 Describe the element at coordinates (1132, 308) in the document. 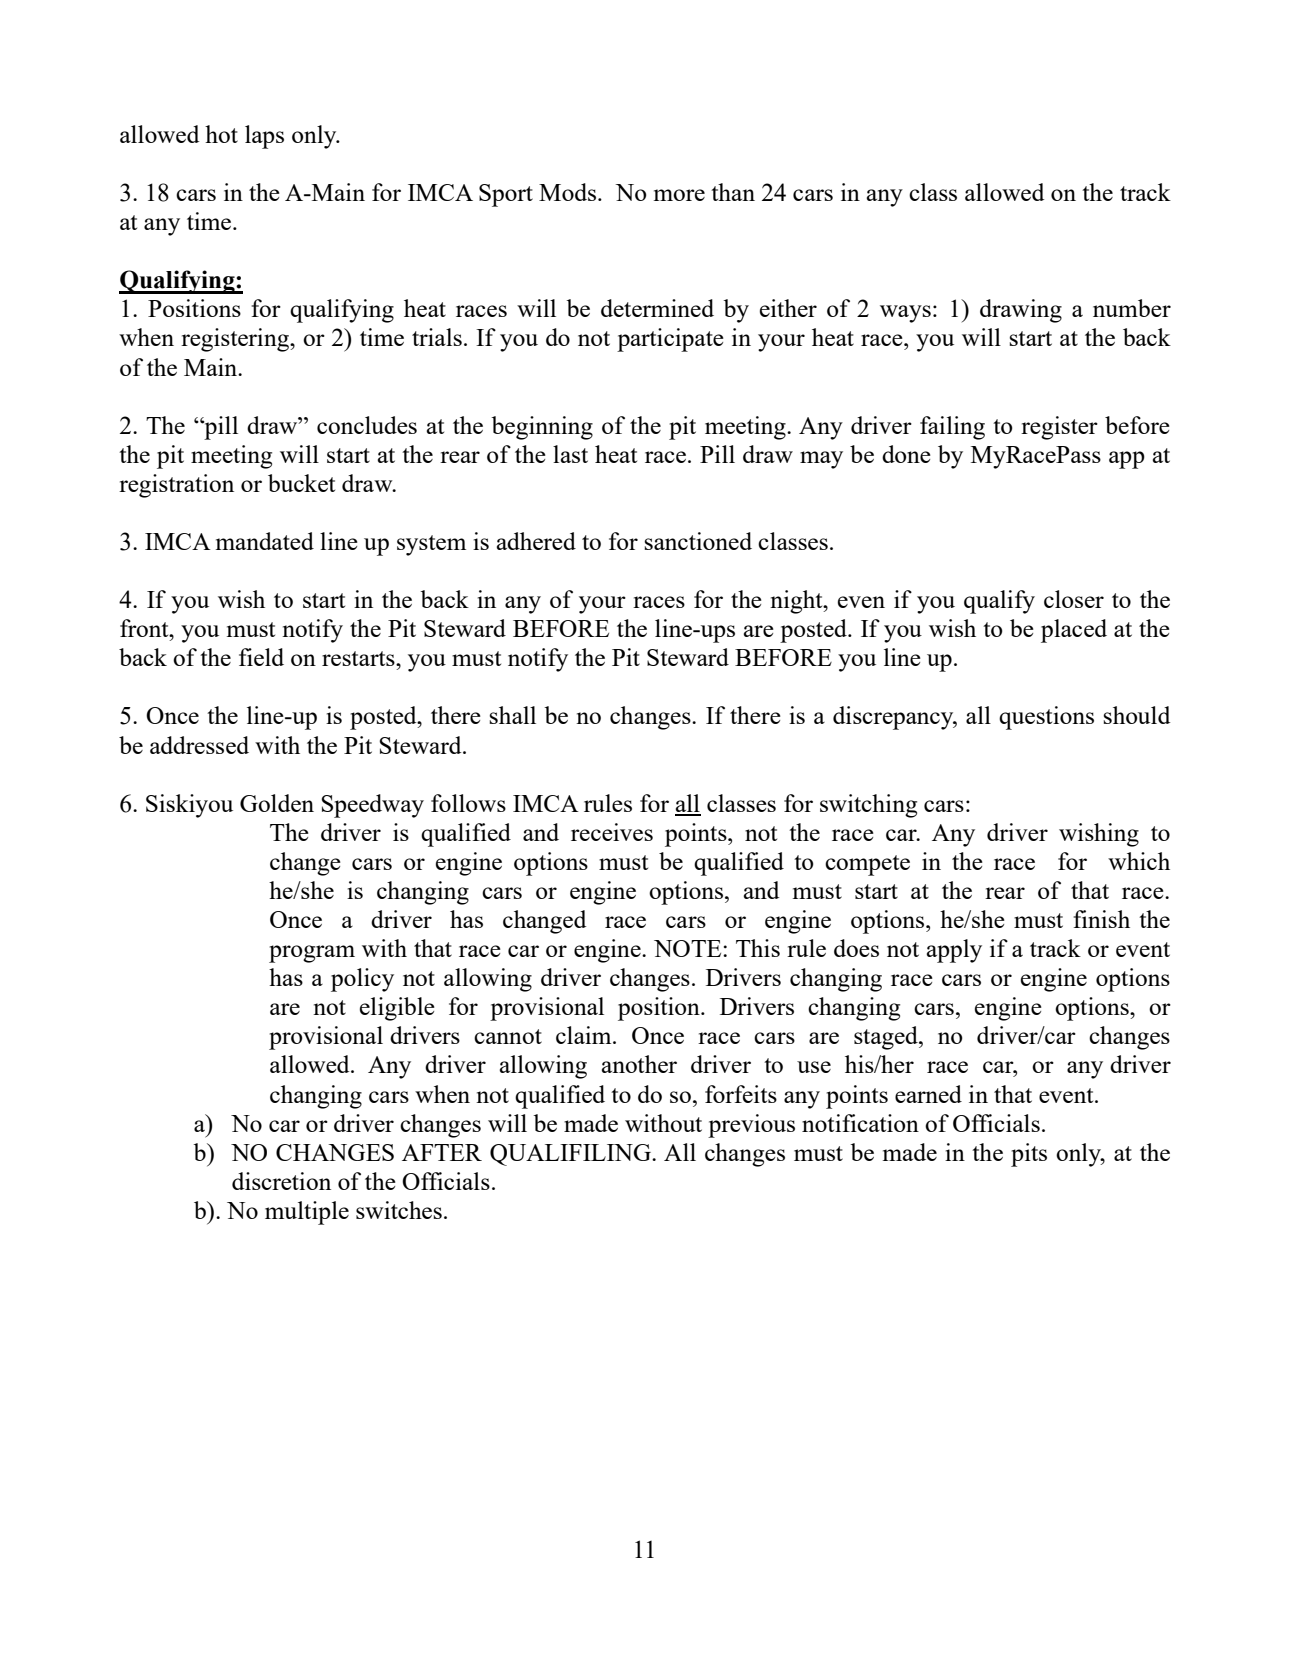

I see `number` at that location.
